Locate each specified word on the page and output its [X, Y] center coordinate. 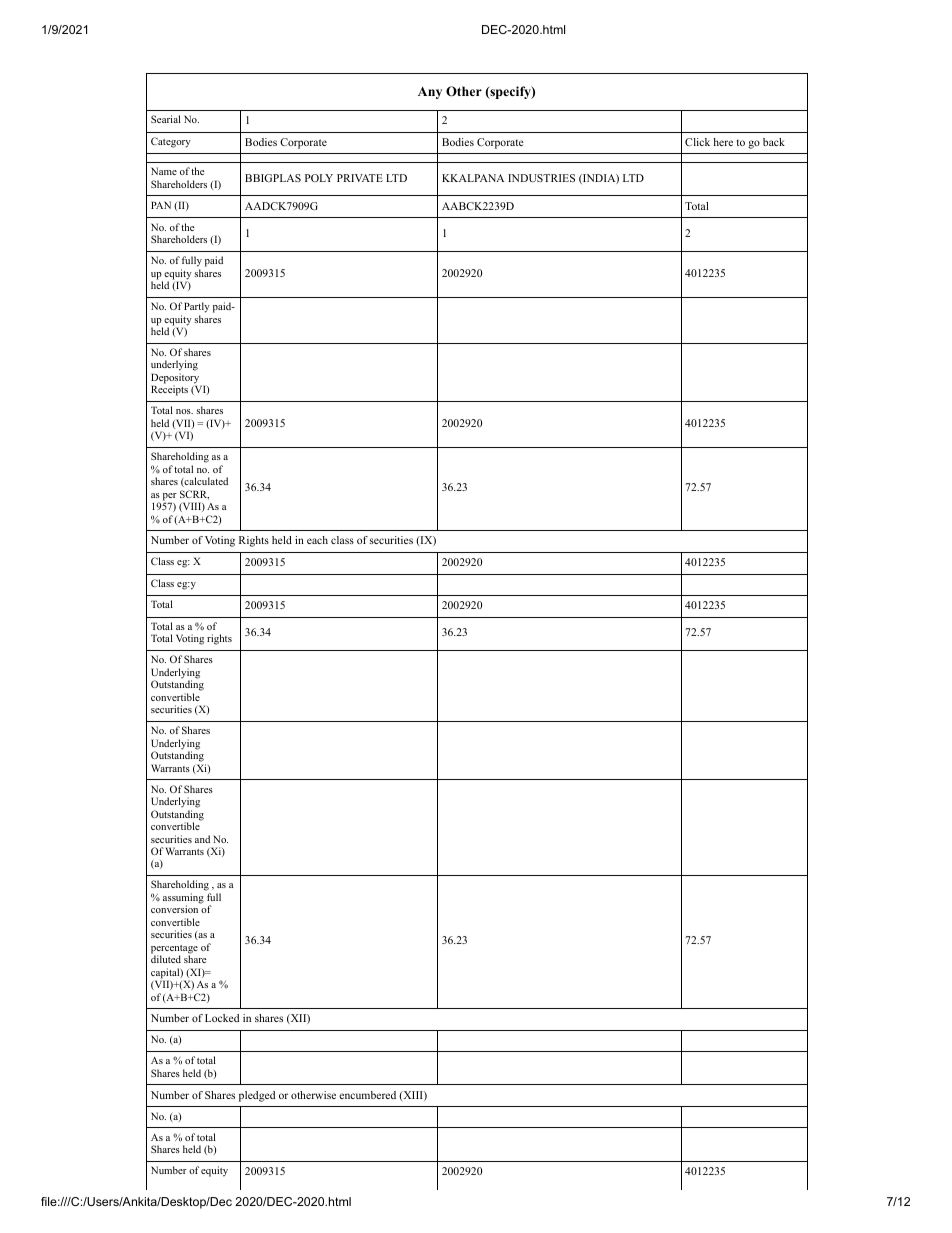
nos [184, 411]
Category [171, 142]
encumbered [367, 1095]
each [317, 540]
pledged [257, 1096]
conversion [174, 909]
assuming [183, 899]
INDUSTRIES [541, 178]
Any [430, 93]
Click [697, 142]
